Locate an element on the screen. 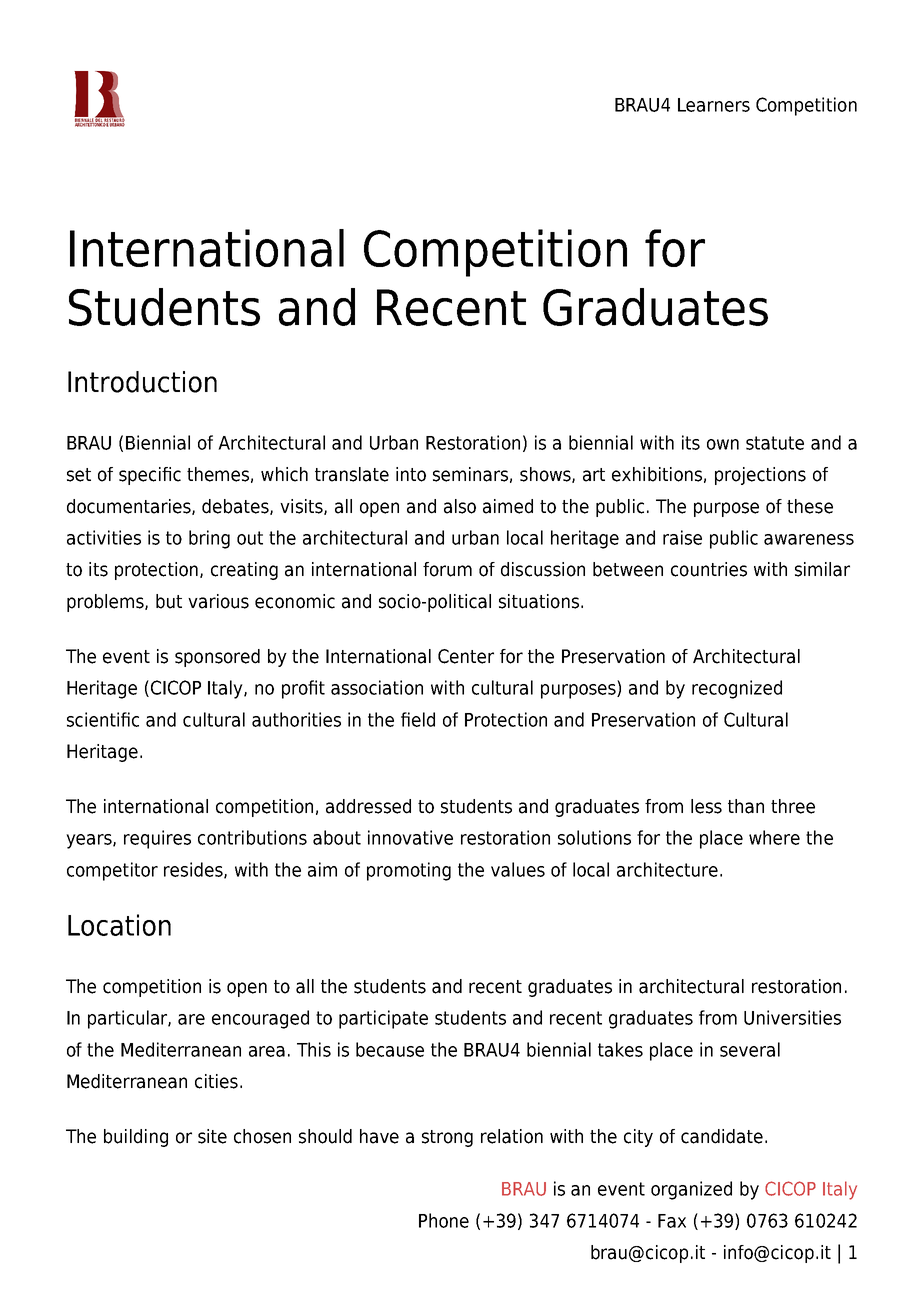  Location is located at coordinates (119, 925).
